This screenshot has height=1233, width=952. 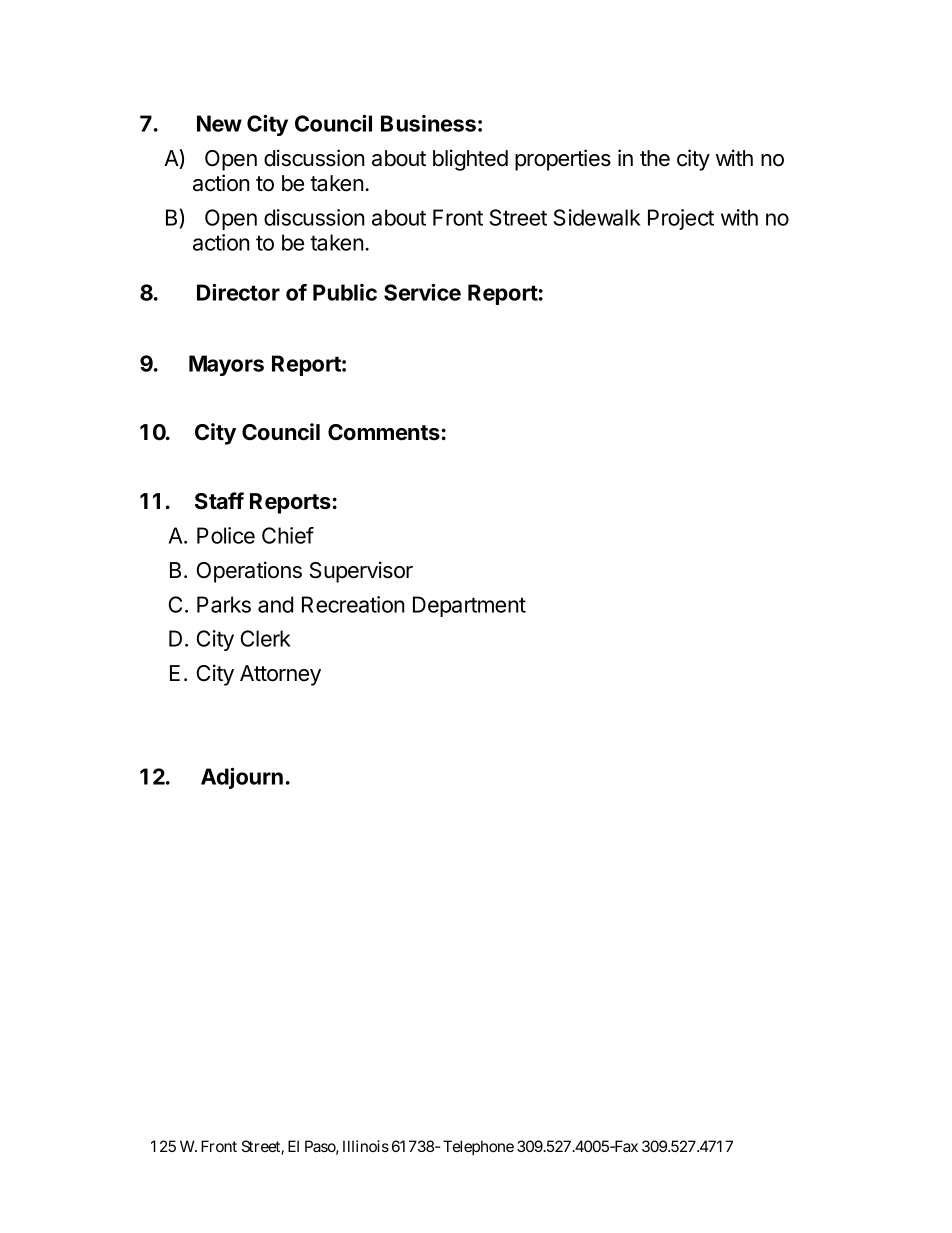 What do you see at coordinates (469, 606) in the screenshot?
I see `Department` at bounding box center [469, 606].
